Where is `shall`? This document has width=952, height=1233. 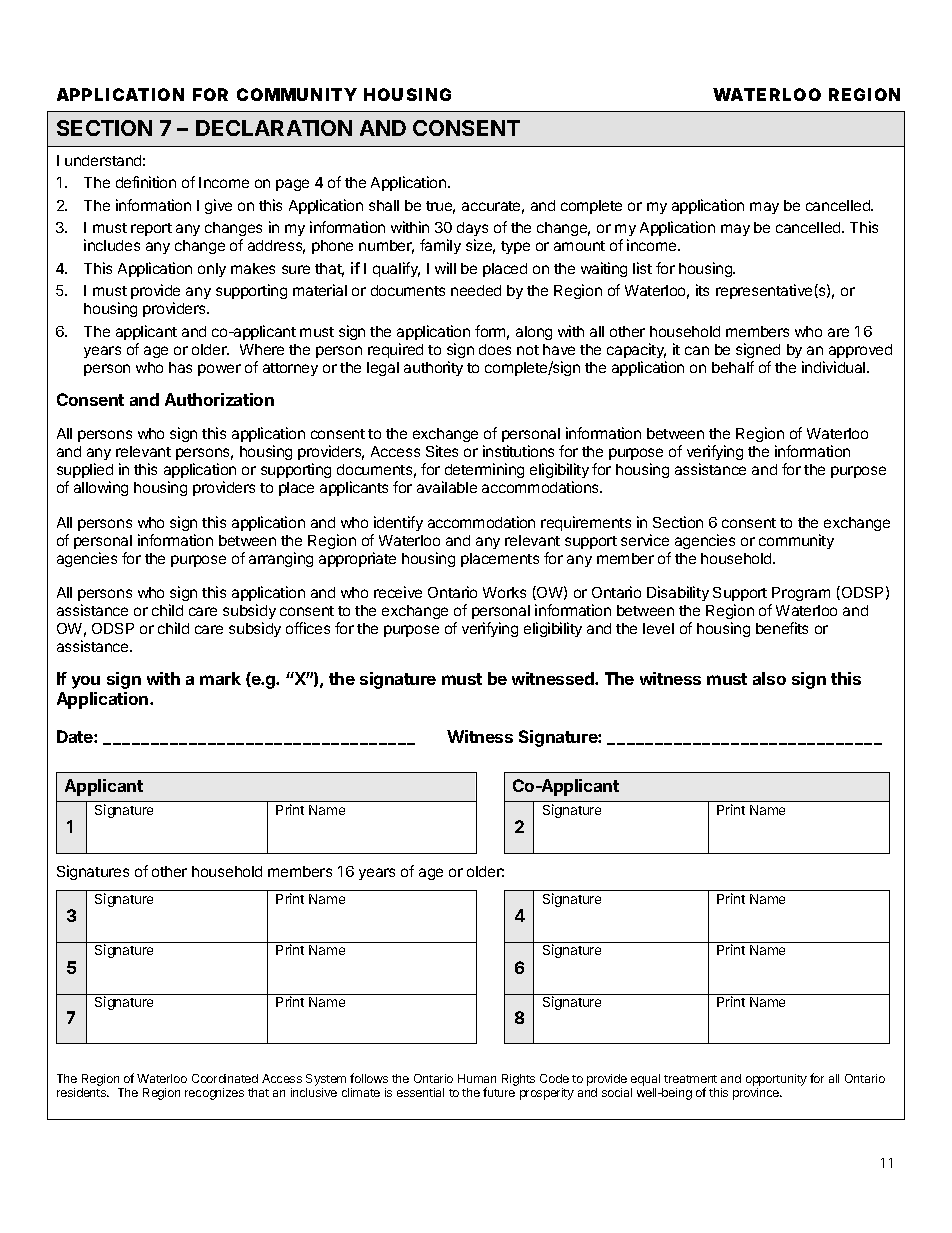 shall is located at coordinates (384, 205).
